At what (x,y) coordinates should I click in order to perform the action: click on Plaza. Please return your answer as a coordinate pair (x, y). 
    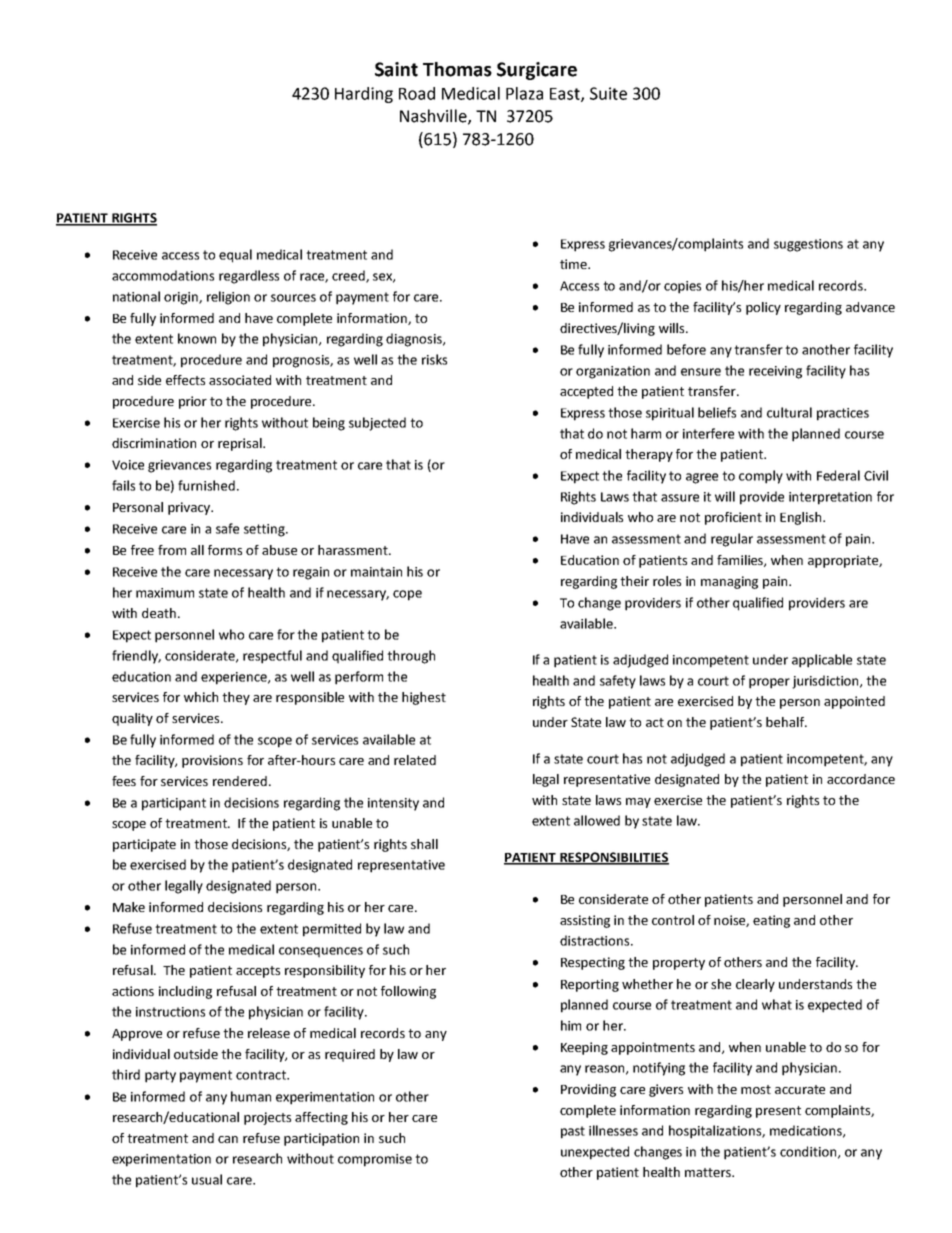
    Looking at the image, I should click on (524, 93).
